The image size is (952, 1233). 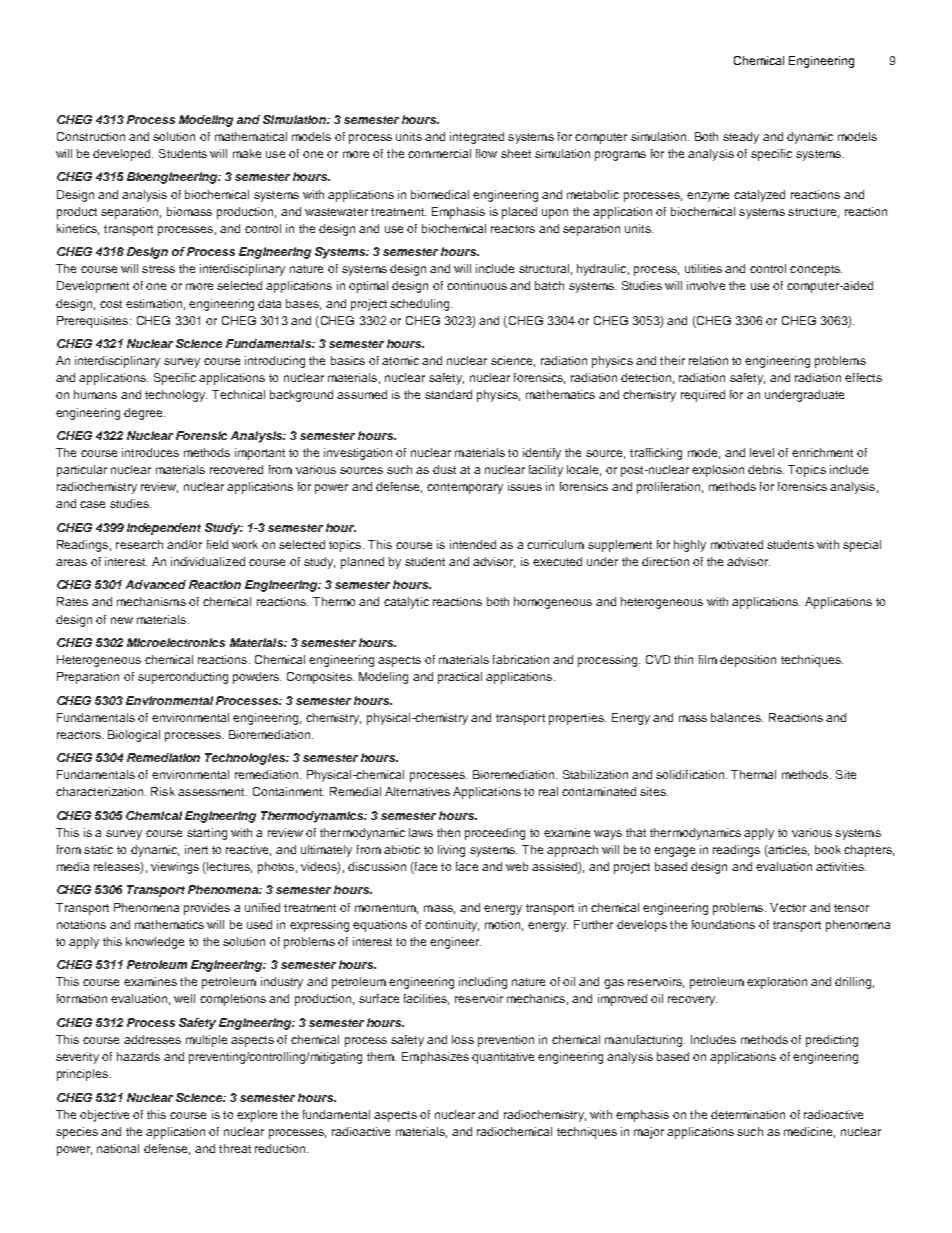 I want to click on developed, so click(x=123, y=155).
